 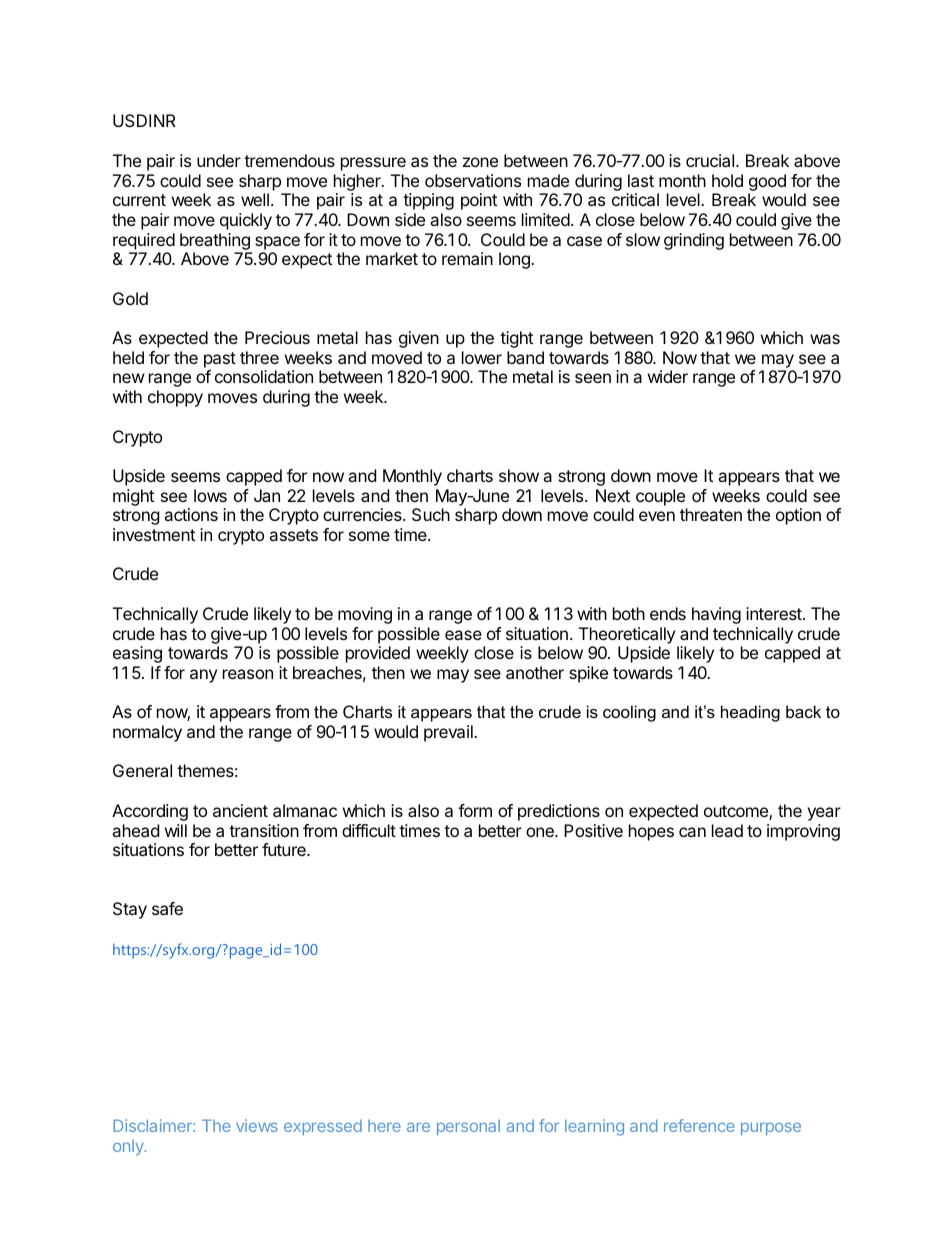 I want to click on views, so click(x=257, y=1125).
